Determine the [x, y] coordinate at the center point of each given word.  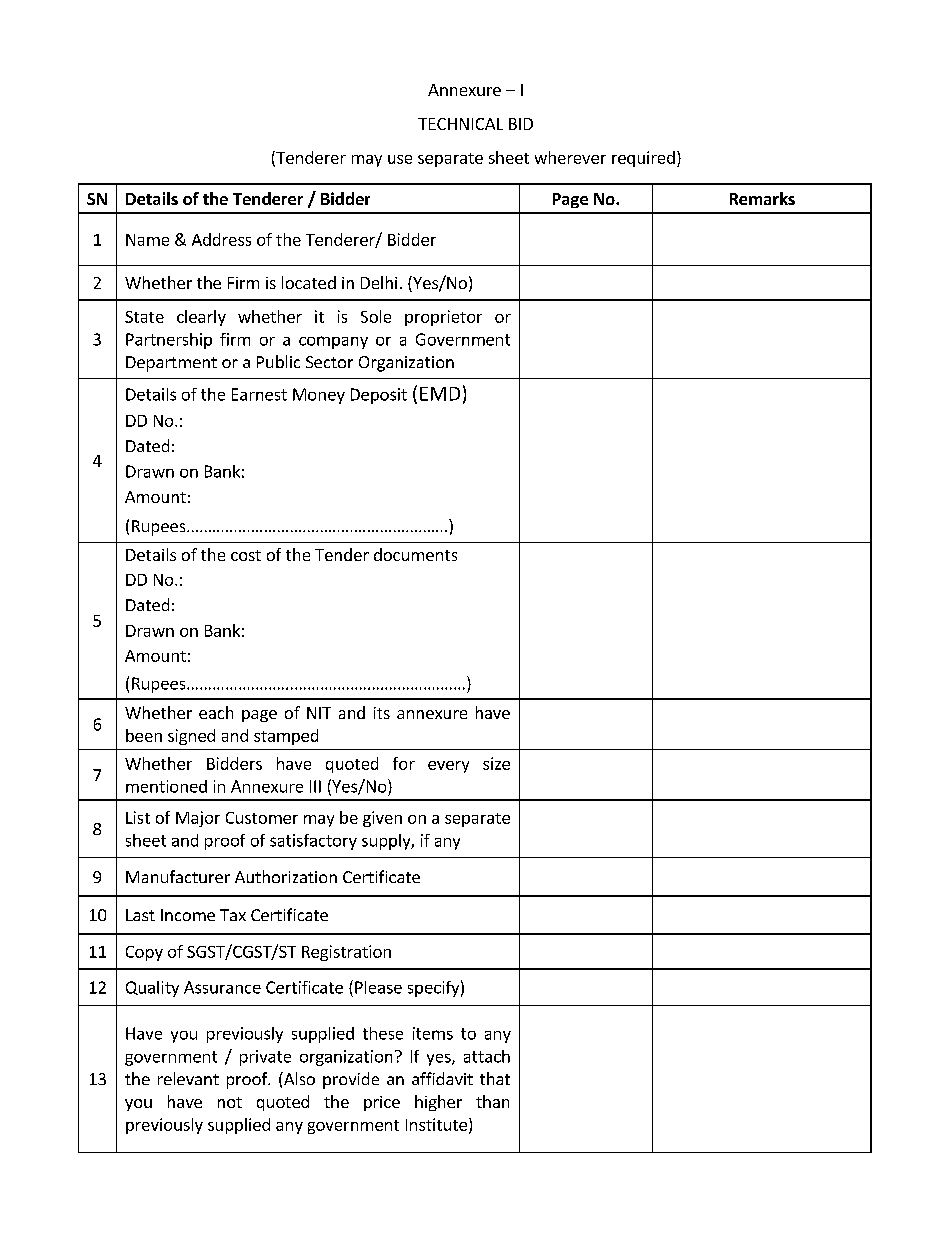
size [496, 763]
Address [221, 239]
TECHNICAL [460, 124]
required [643, 159]
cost [246, 555]
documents [415, 554]
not [230, 1102]
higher [438, 1103]
